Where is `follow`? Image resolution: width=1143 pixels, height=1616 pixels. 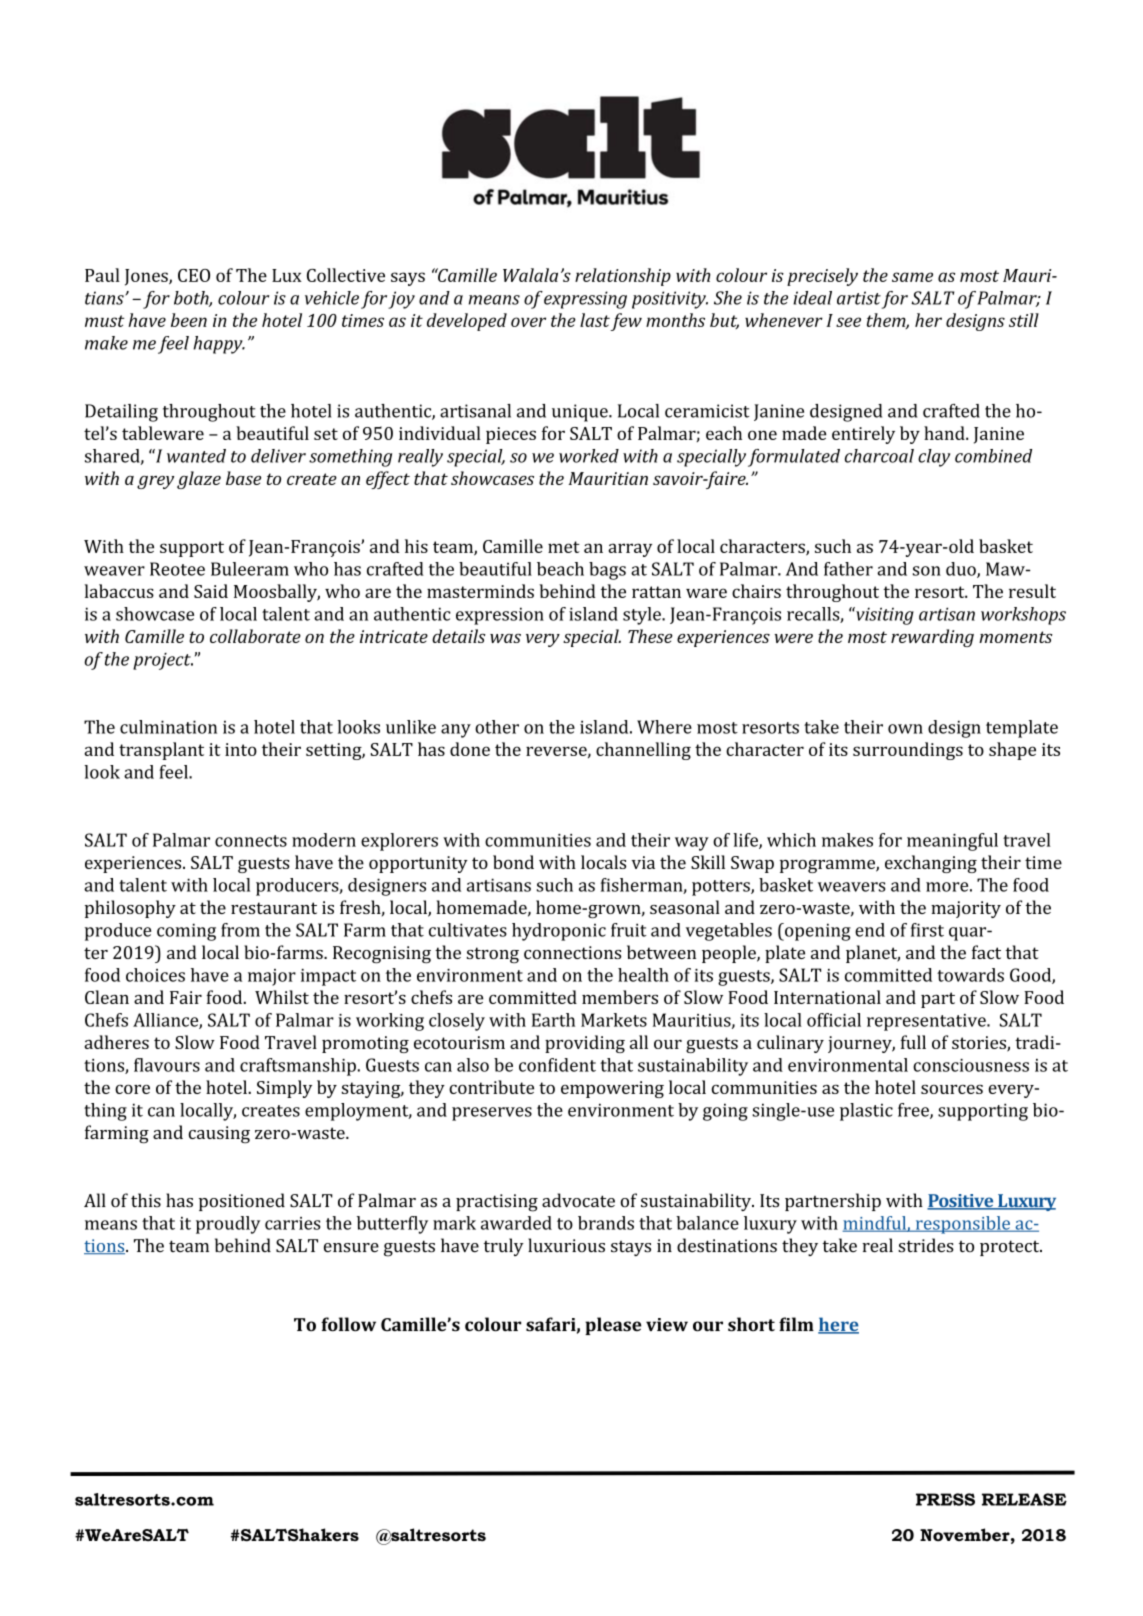 follow is located at coordinates (348, 1324).
